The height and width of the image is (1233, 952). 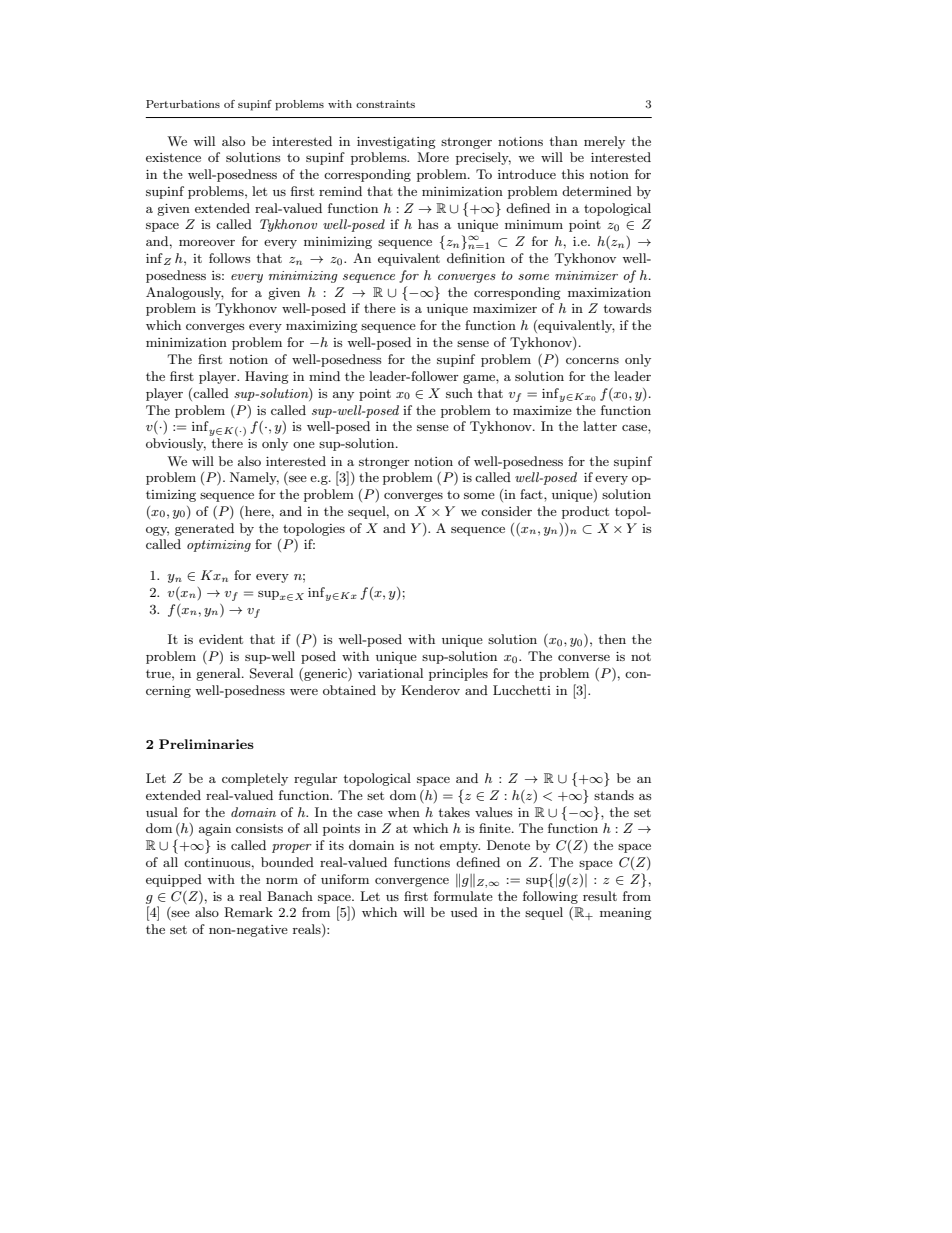 What do you see at coordinates (584, 658) in the image?
I see `converse` at bounding box center [584, 658].
